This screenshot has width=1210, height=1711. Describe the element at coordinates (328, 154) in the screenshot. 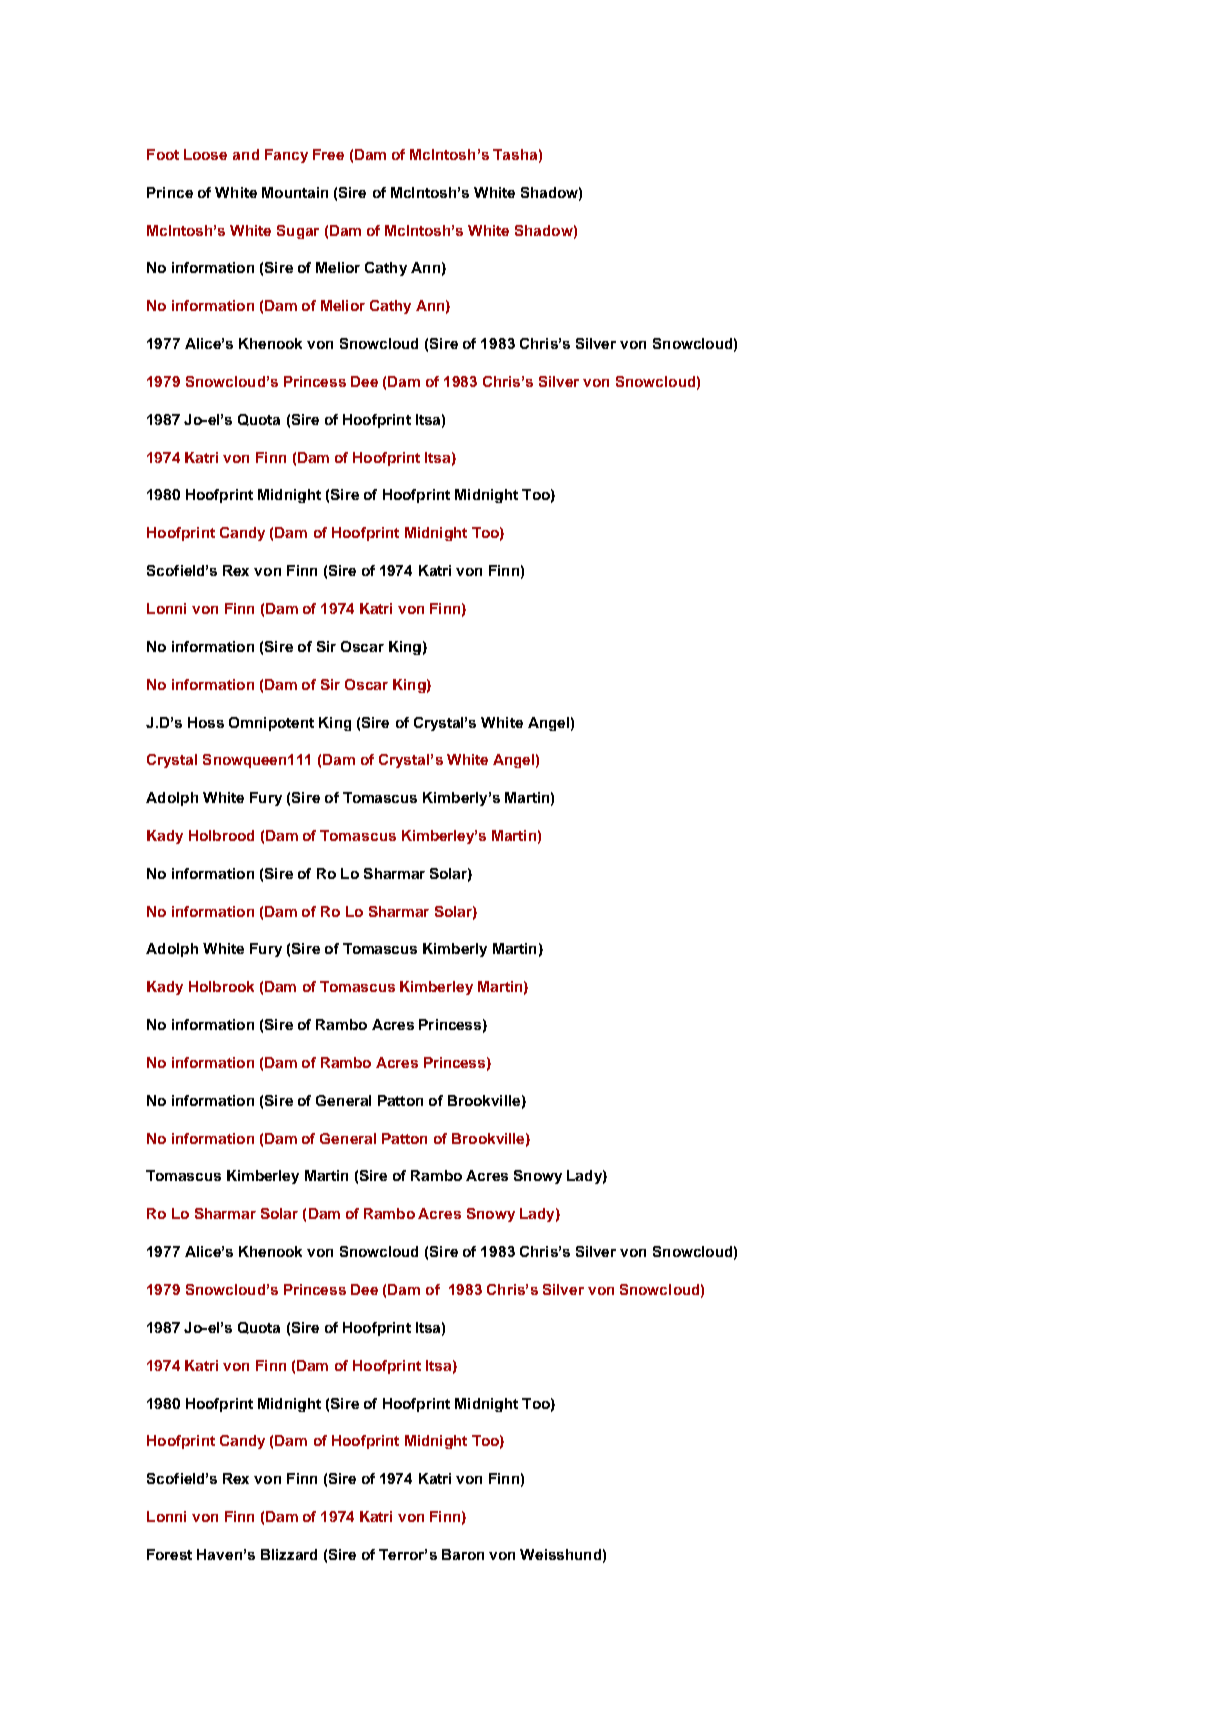

I see `Free` at that location.
